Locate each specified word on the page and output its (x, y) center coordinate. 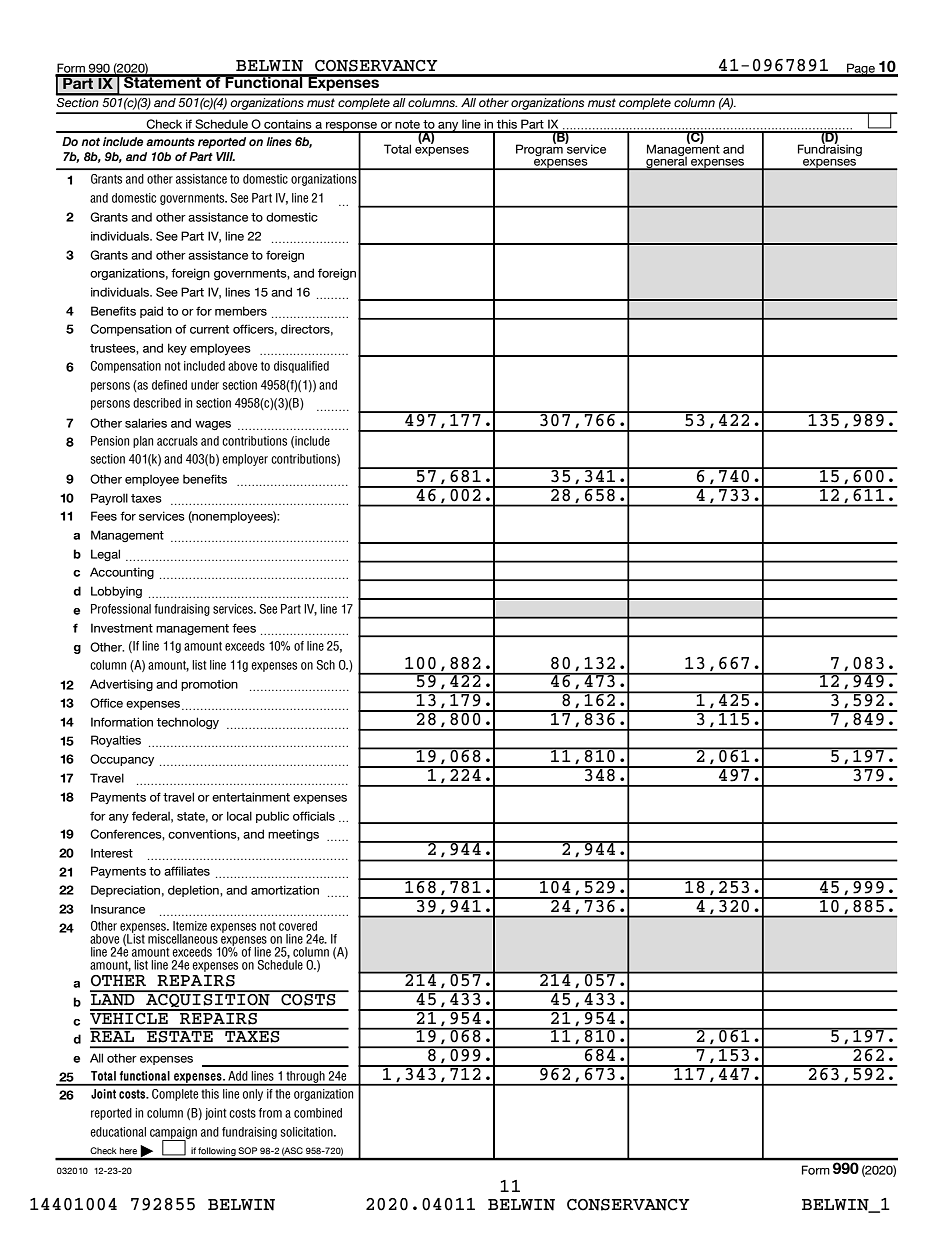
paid (151, 312)
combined (318, 1113)
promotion (209, 685)
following (217, 1153)
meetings (293, 835)
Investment (122, 628)
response (352, 127)
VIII (225, 156)
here (128, 1151)
